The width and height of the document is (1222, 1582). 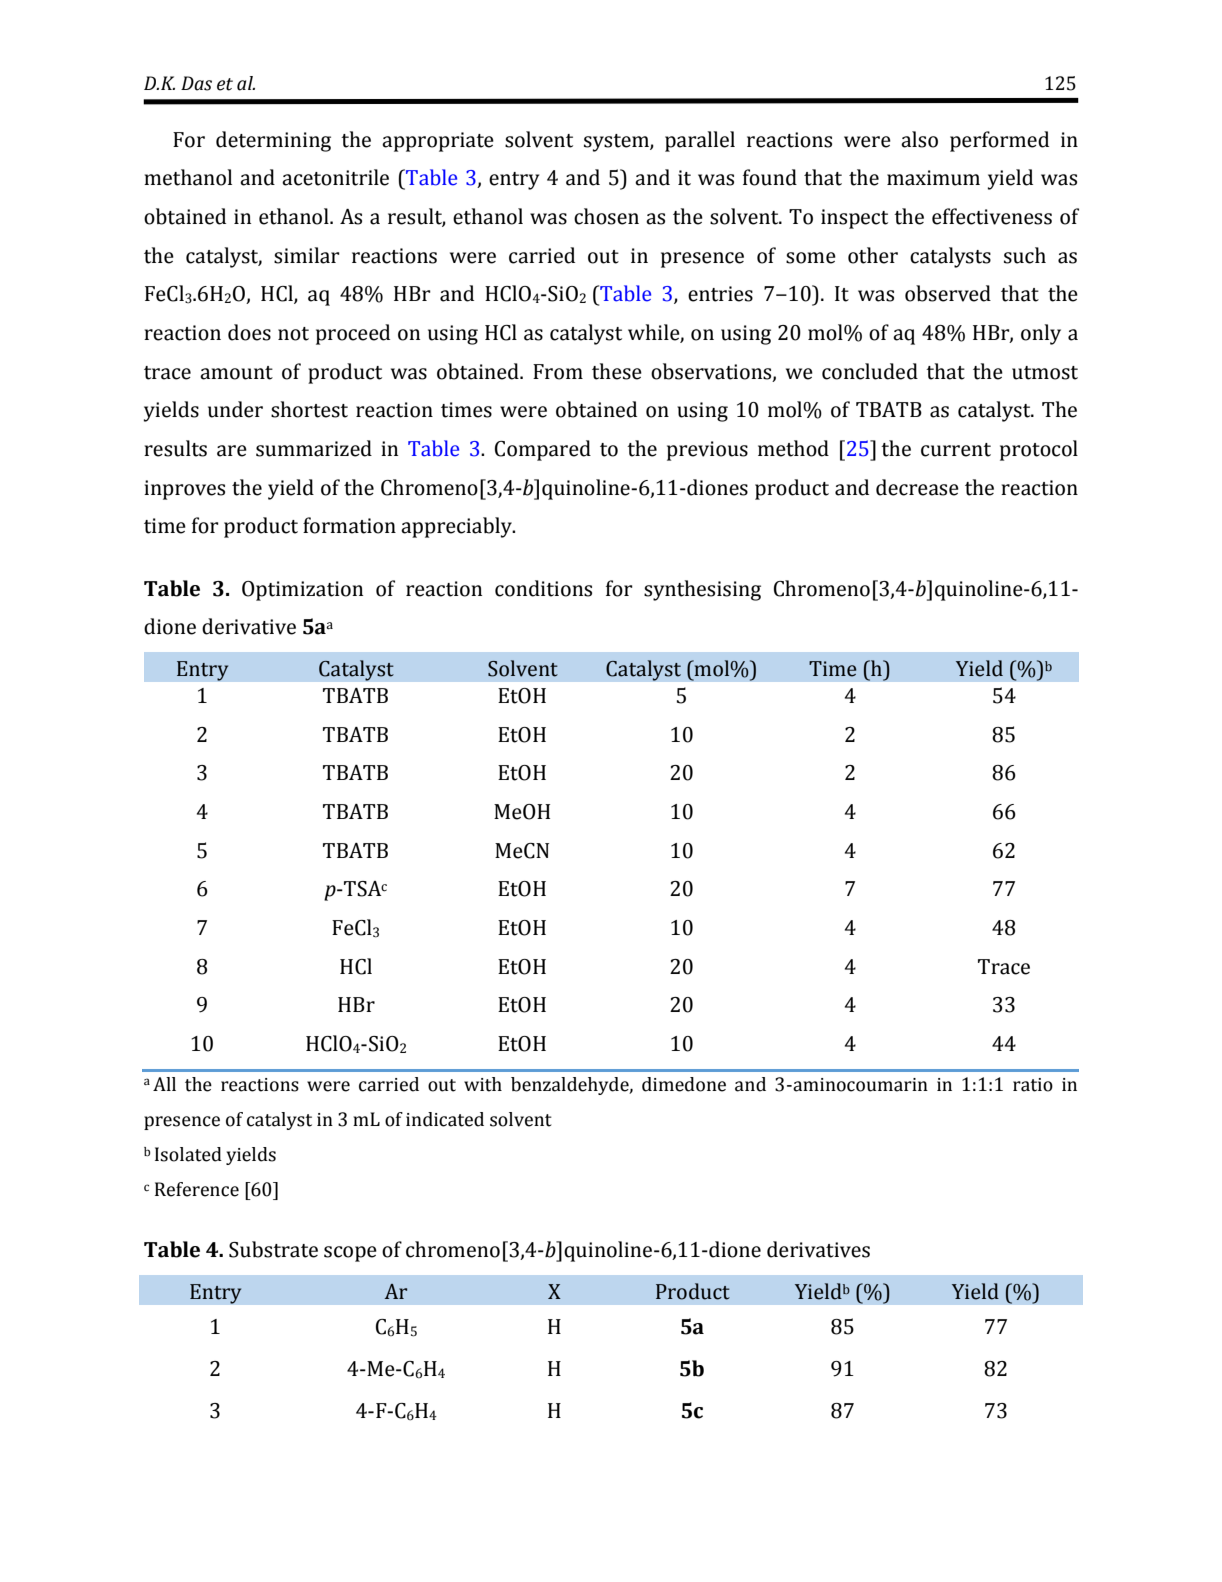 What do you see at coordinates (445, 1119) in the document?
I see `indicated` at bounding box center [445, 1119].
